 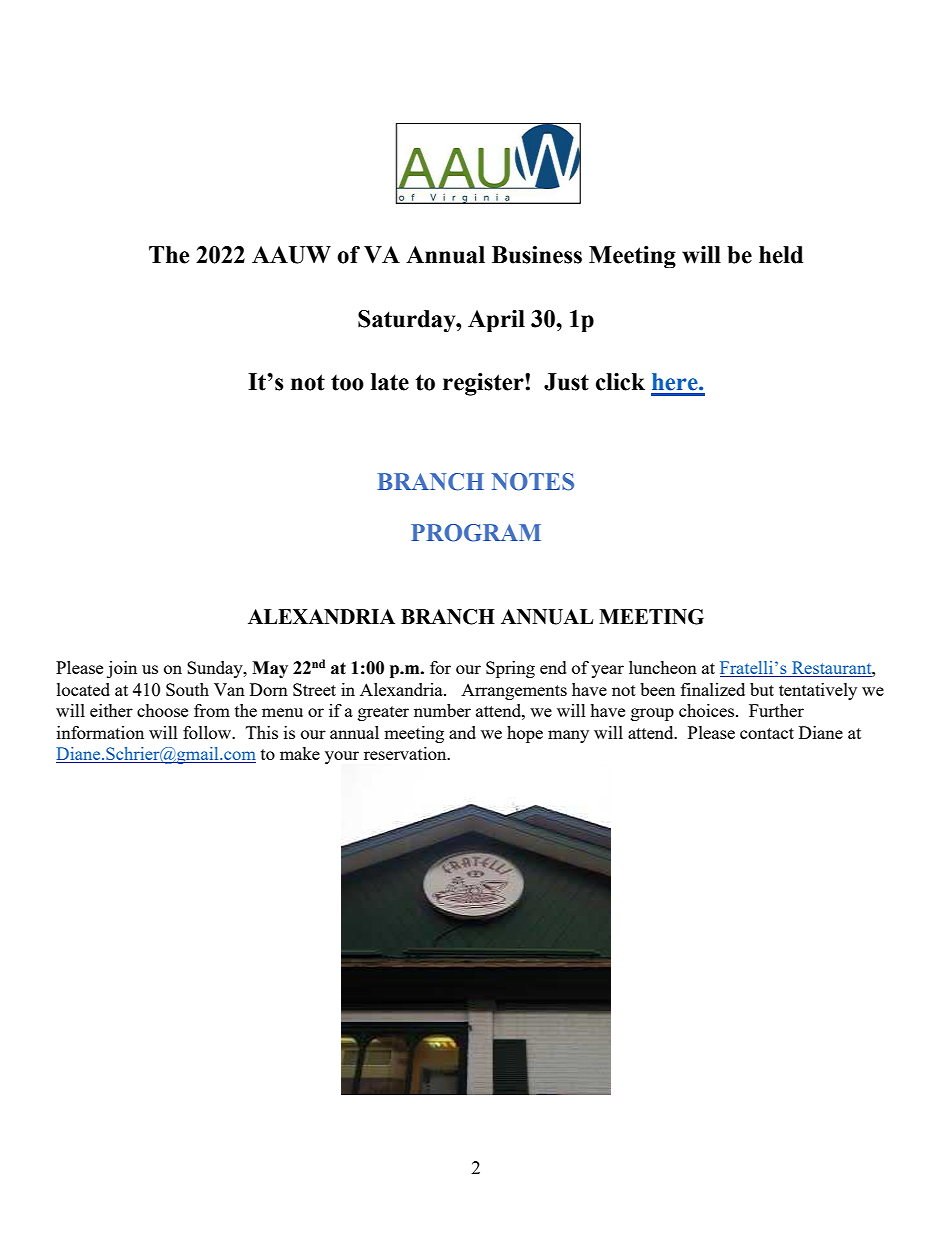 What do you see at coordinates (537, 255) in the image?
I see `Business` at bounding box center [537, 255].
